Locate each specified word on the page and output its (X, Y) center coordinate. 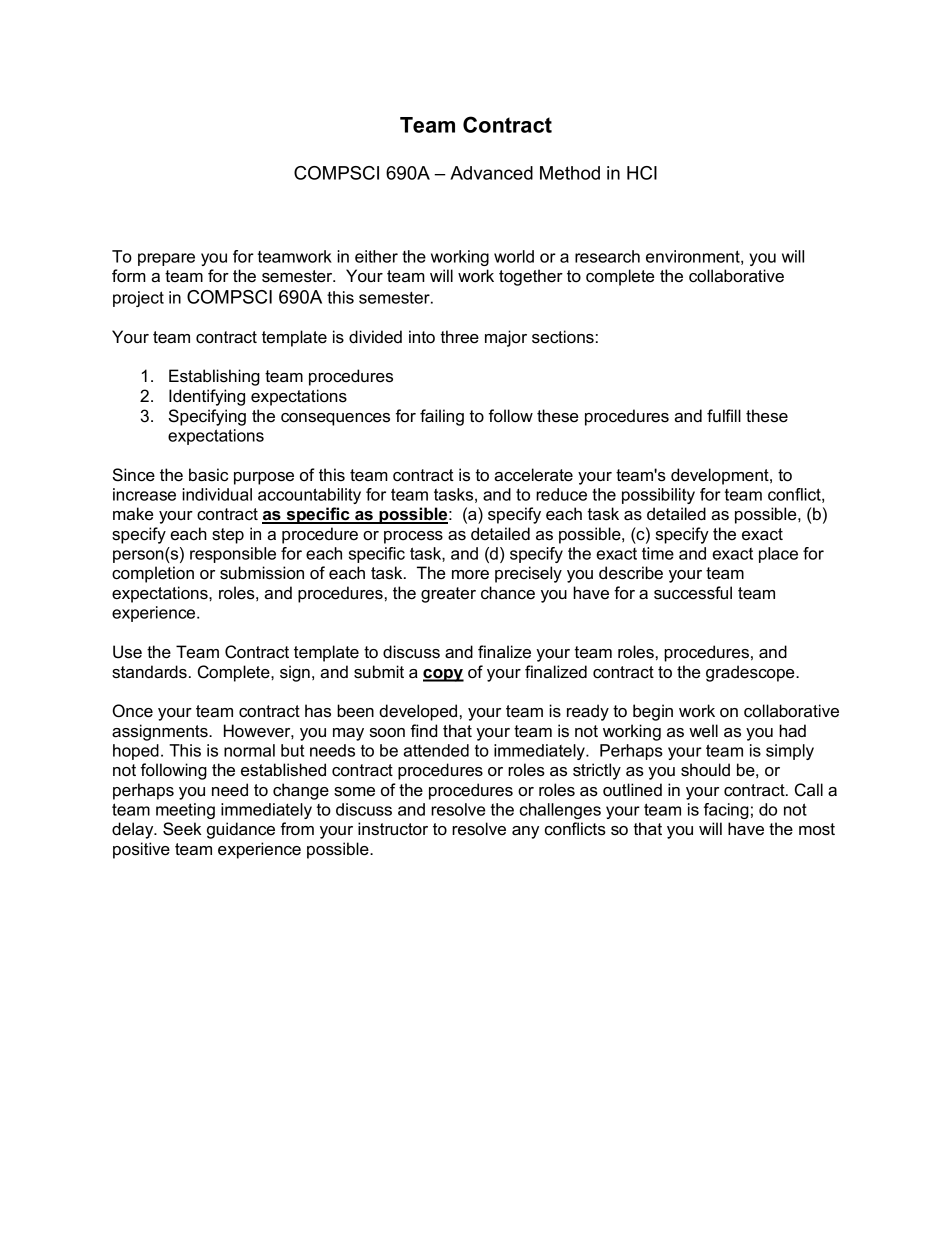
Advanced (491, 173)
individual (217, 494)
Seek (182, 829)
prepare (166, 259)
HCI (642, 173)
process (413, 537)
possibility (658, 496)
